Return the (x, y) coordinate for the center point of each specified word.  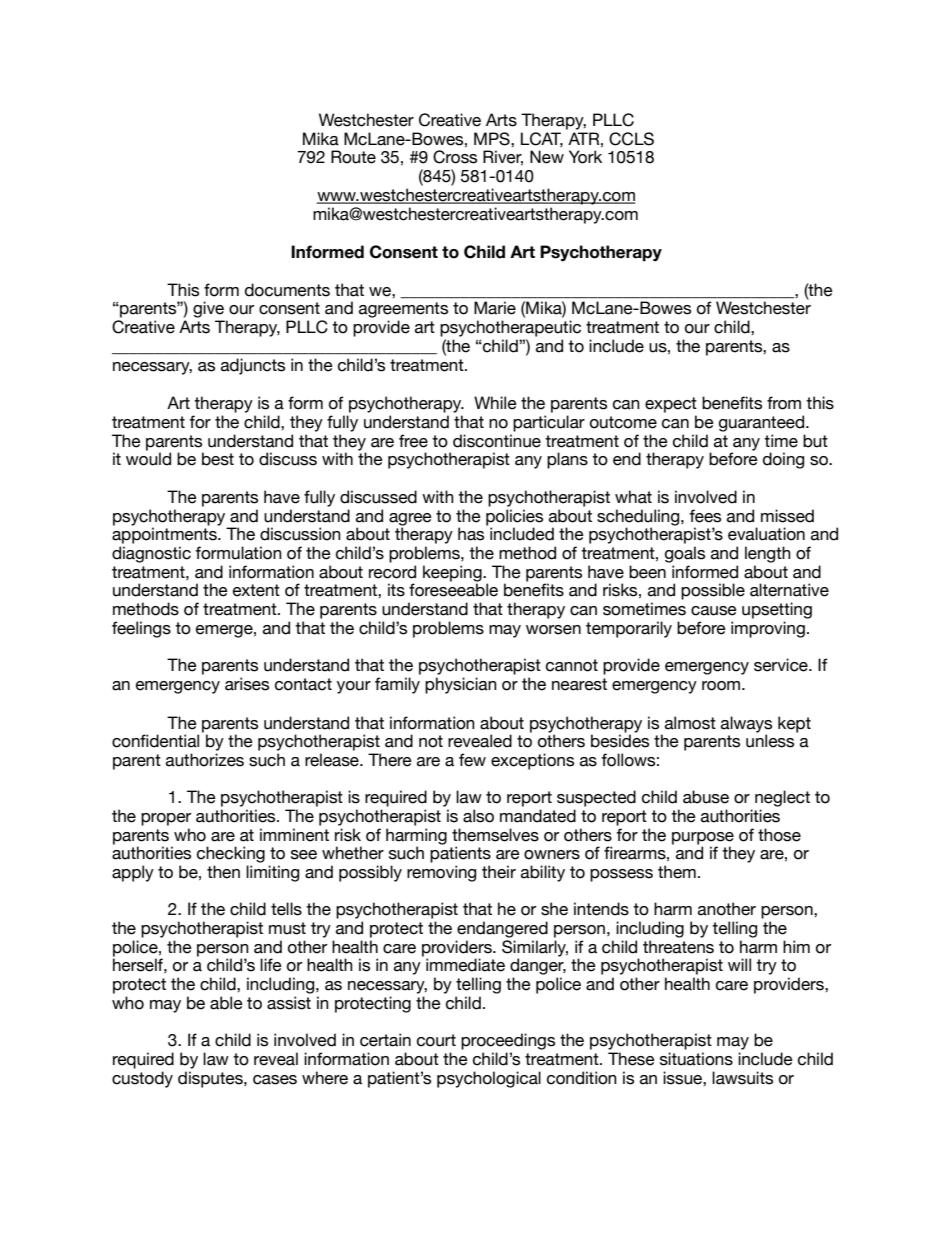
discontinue (497, 441)
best (218, 459)
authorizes (205, 760)
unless (770, 741)
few (472, 760)
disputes (211, 1079)
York (585, 157)
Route (353, 157)
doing (783, 460)
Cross (455, 157)
